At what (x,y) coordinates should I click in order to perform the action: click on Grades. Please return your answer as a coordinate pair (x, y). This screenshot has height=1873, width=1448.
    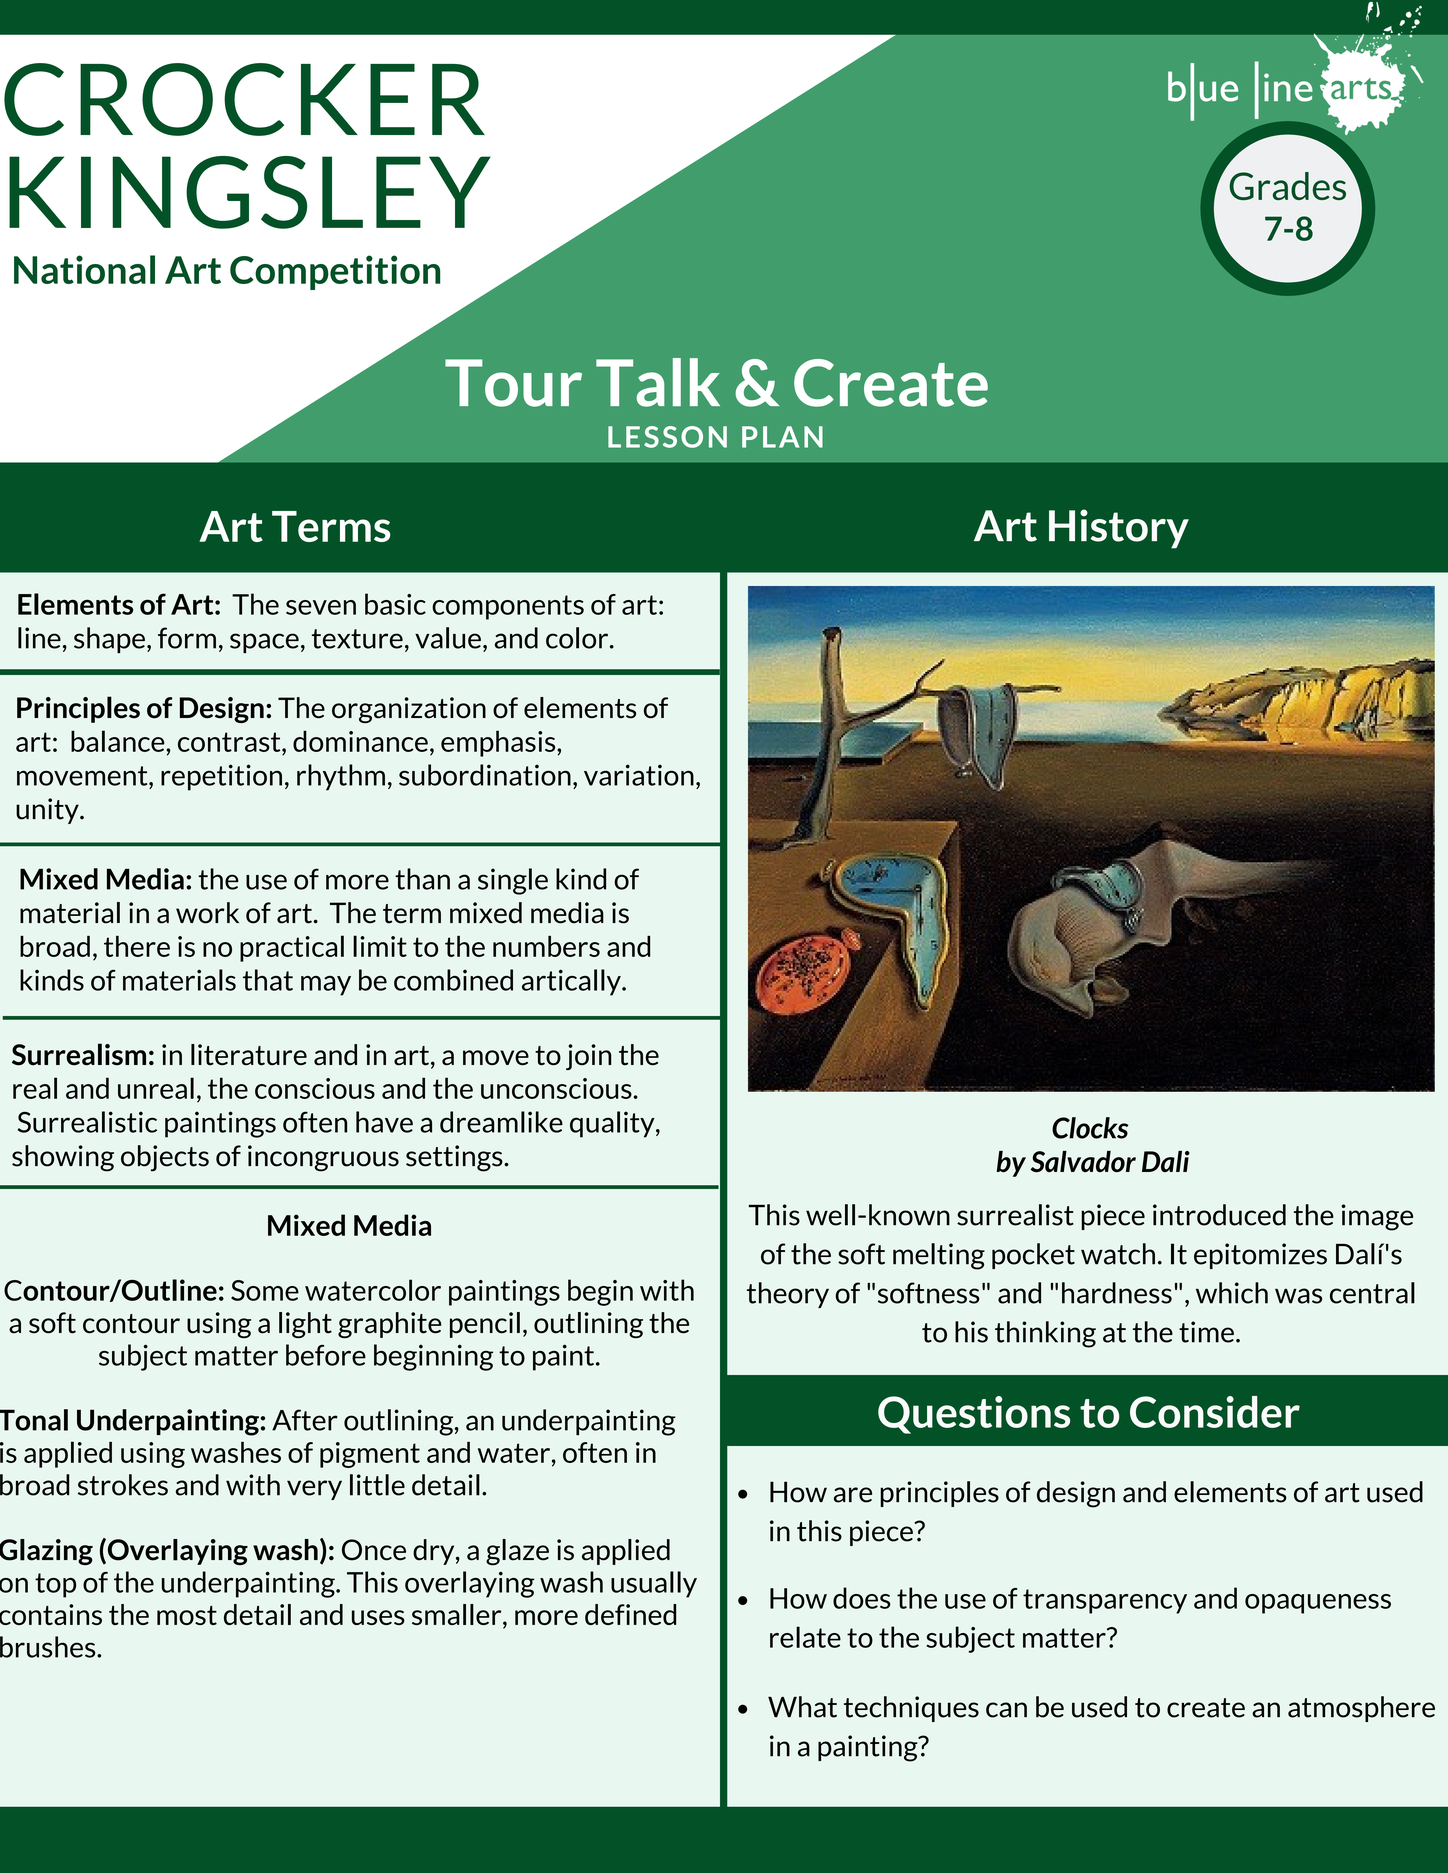
    Looking at the image, I should click on (1287, 186).
